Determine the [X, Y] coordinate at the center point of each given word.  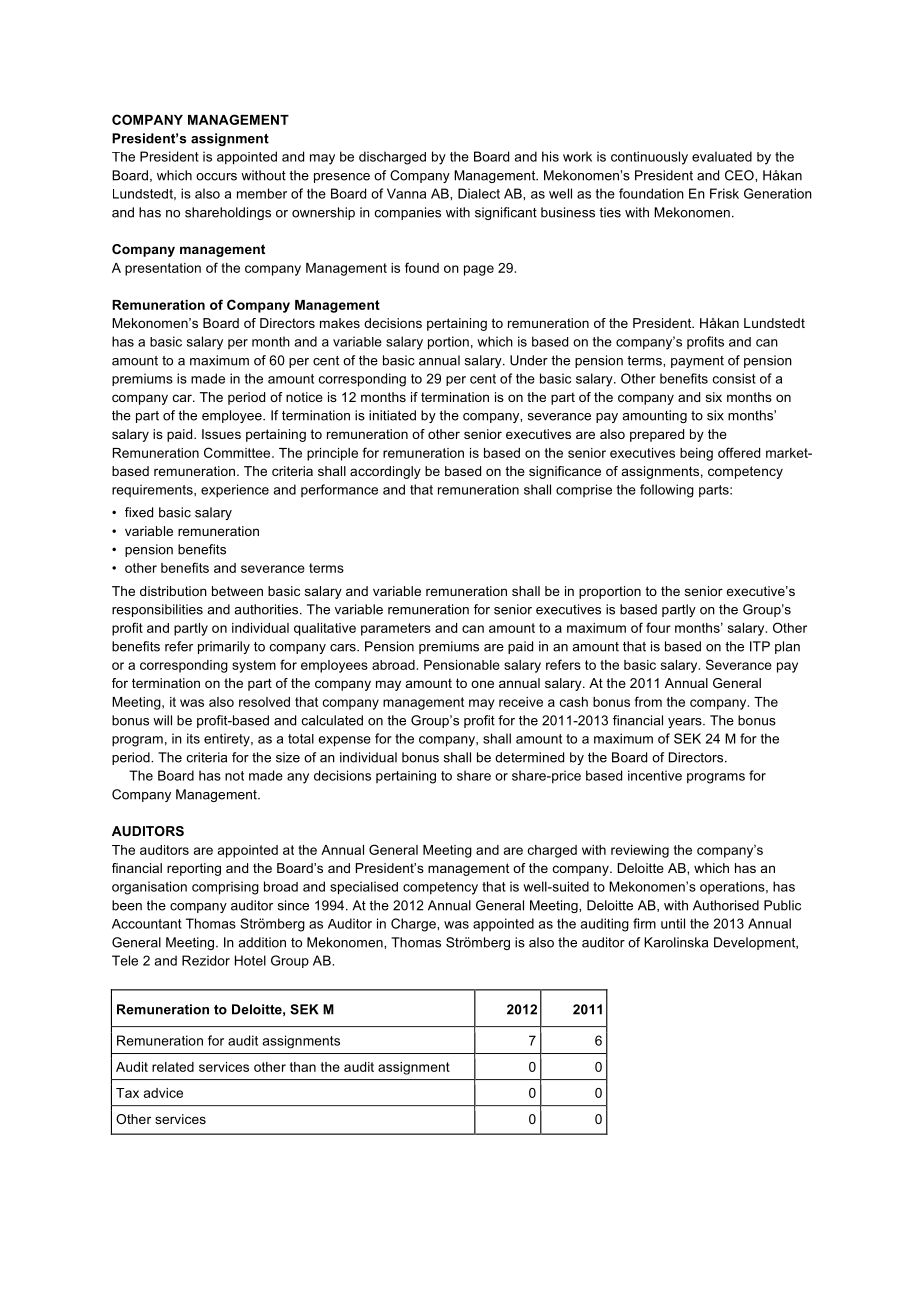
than [303, 1067]
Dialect [479, 193]
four [658, 627]
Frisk [724, 193]
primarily [224, 647]
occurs [216, 177]
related [173, 1067]
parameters [396, 629]
